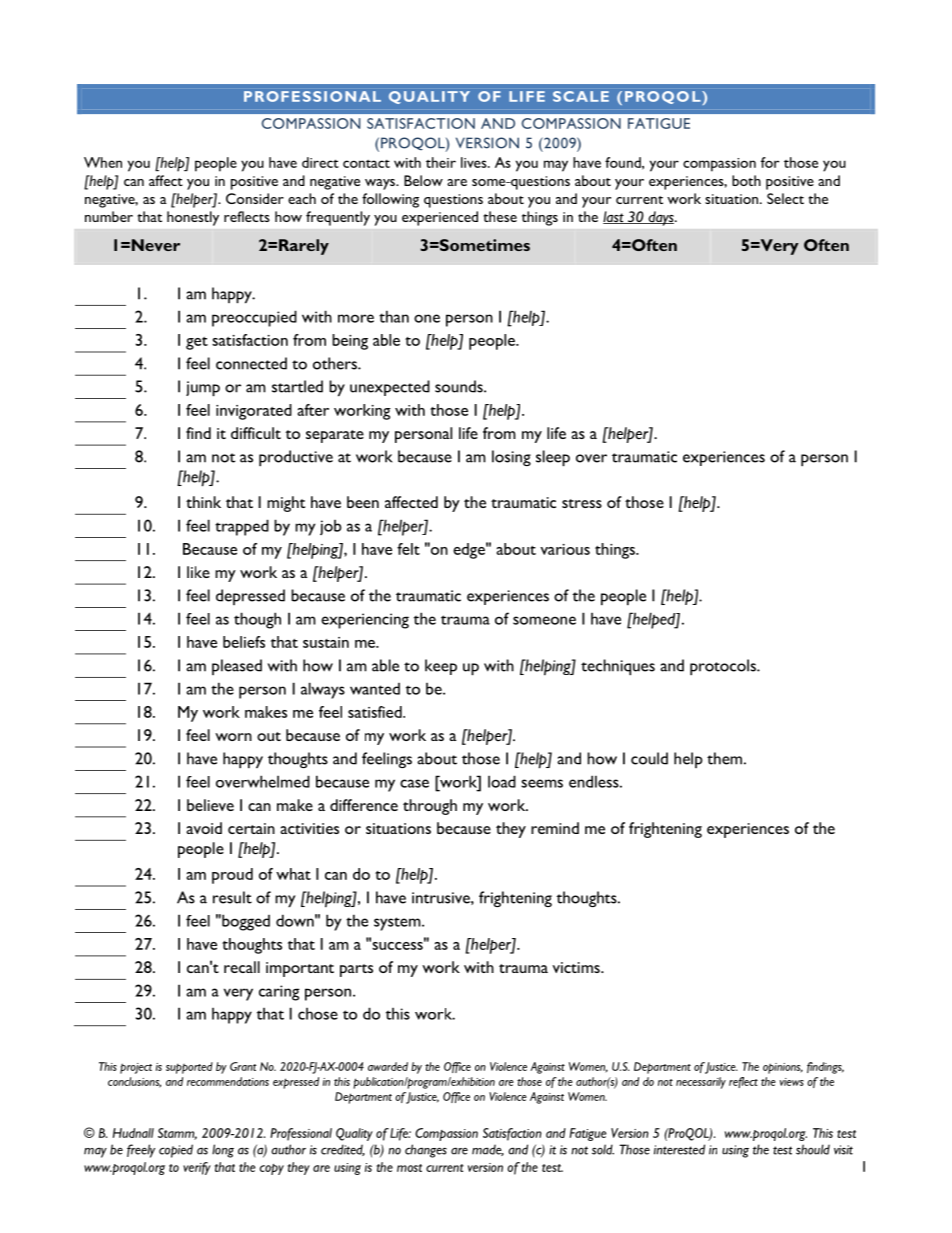  I want to click on When, so click(103, 162).
